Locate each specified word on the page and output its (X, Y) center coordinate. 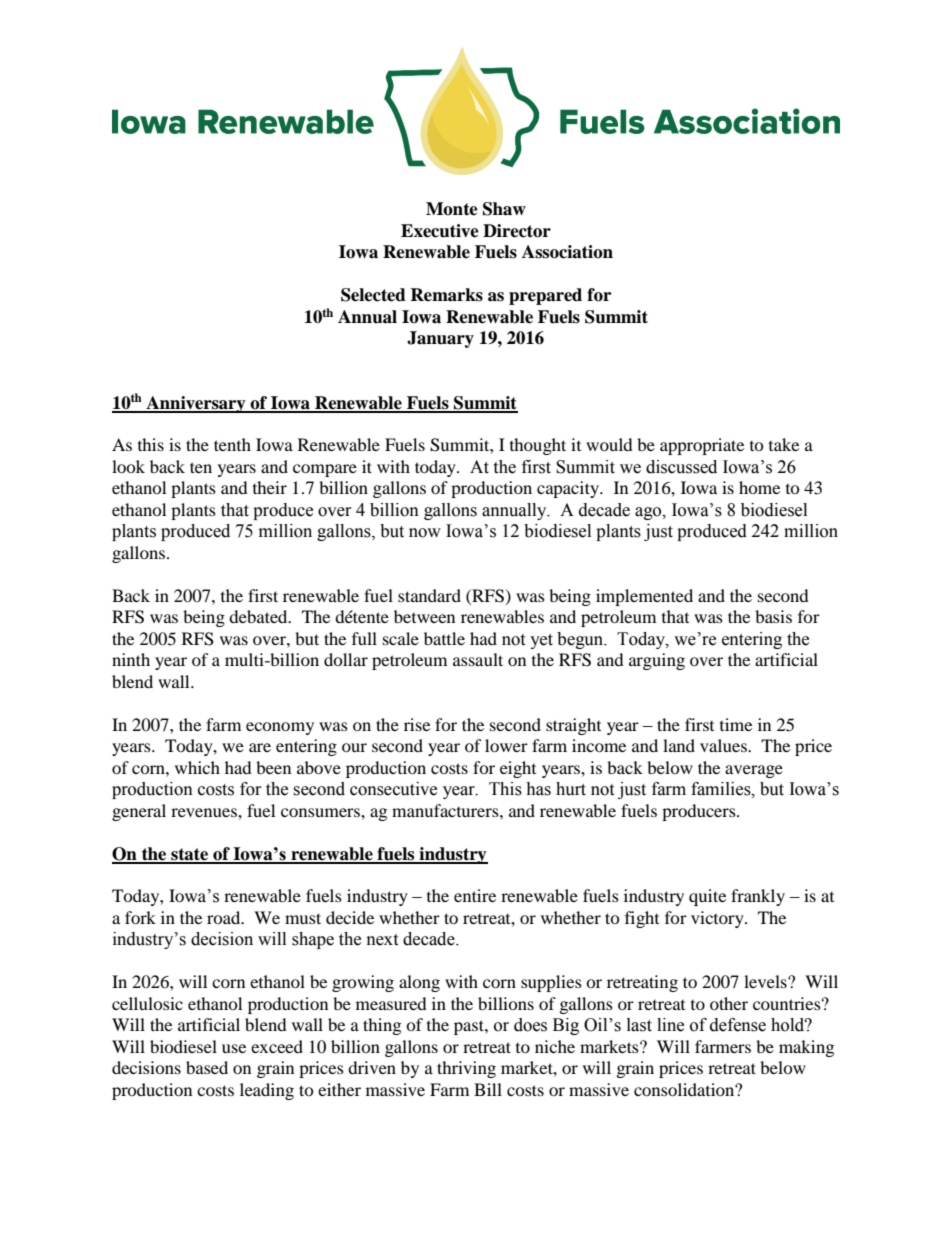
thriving (466, 1069)
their (270, 487)
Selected (373, 295)
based (207, 1067)
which (197, 767)
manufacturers (446, 810)
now (425, 533)
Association (567, 252)
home (759, 487)
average (754, 771)
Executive (440, 231)
